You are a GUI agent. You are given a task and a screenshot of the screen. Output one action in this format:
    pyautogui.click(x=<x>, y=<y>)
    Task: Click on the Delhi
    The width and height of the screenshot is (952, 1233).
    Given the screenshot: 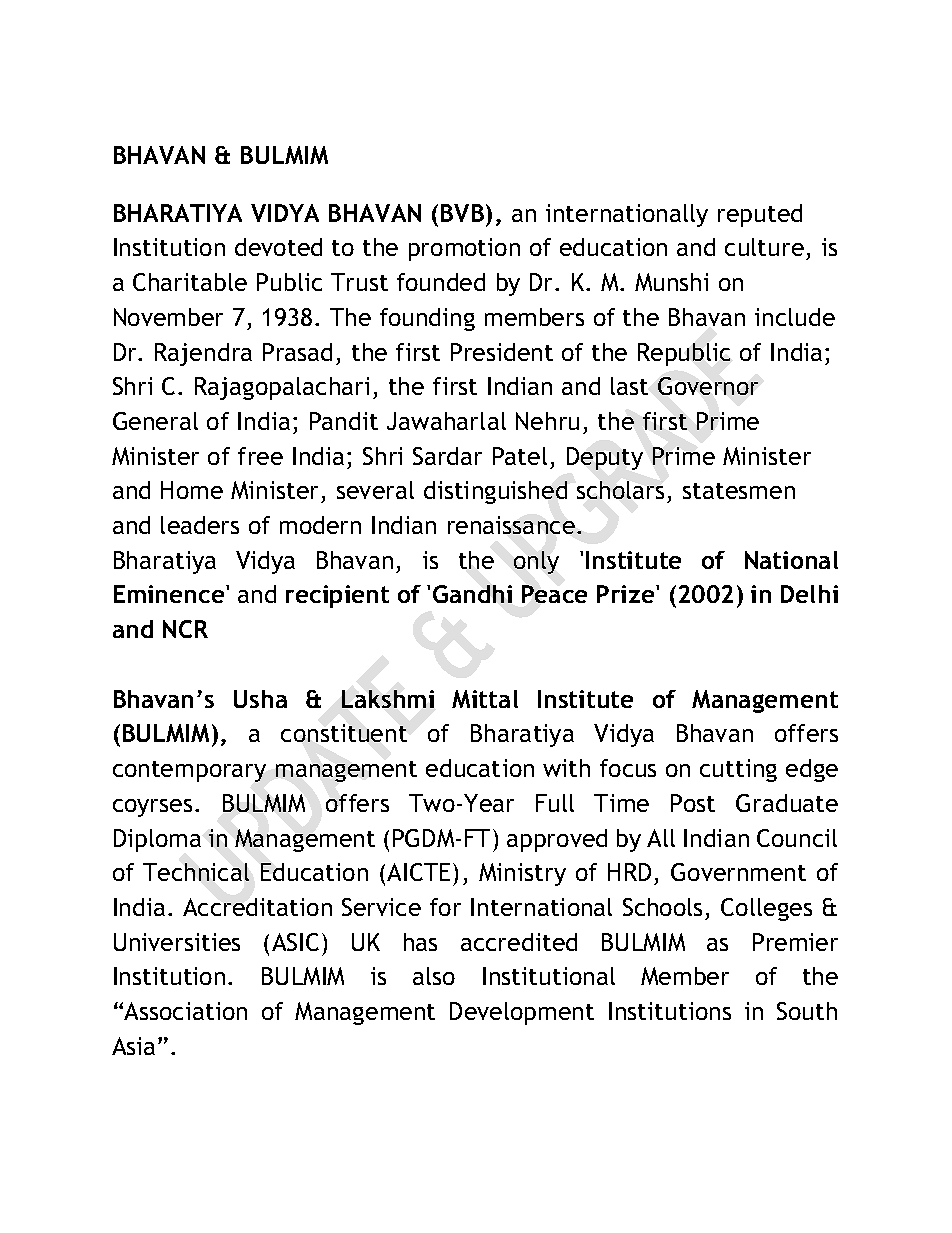 What is the action you would take?
    pyautogui.click(x=809, y=594)
